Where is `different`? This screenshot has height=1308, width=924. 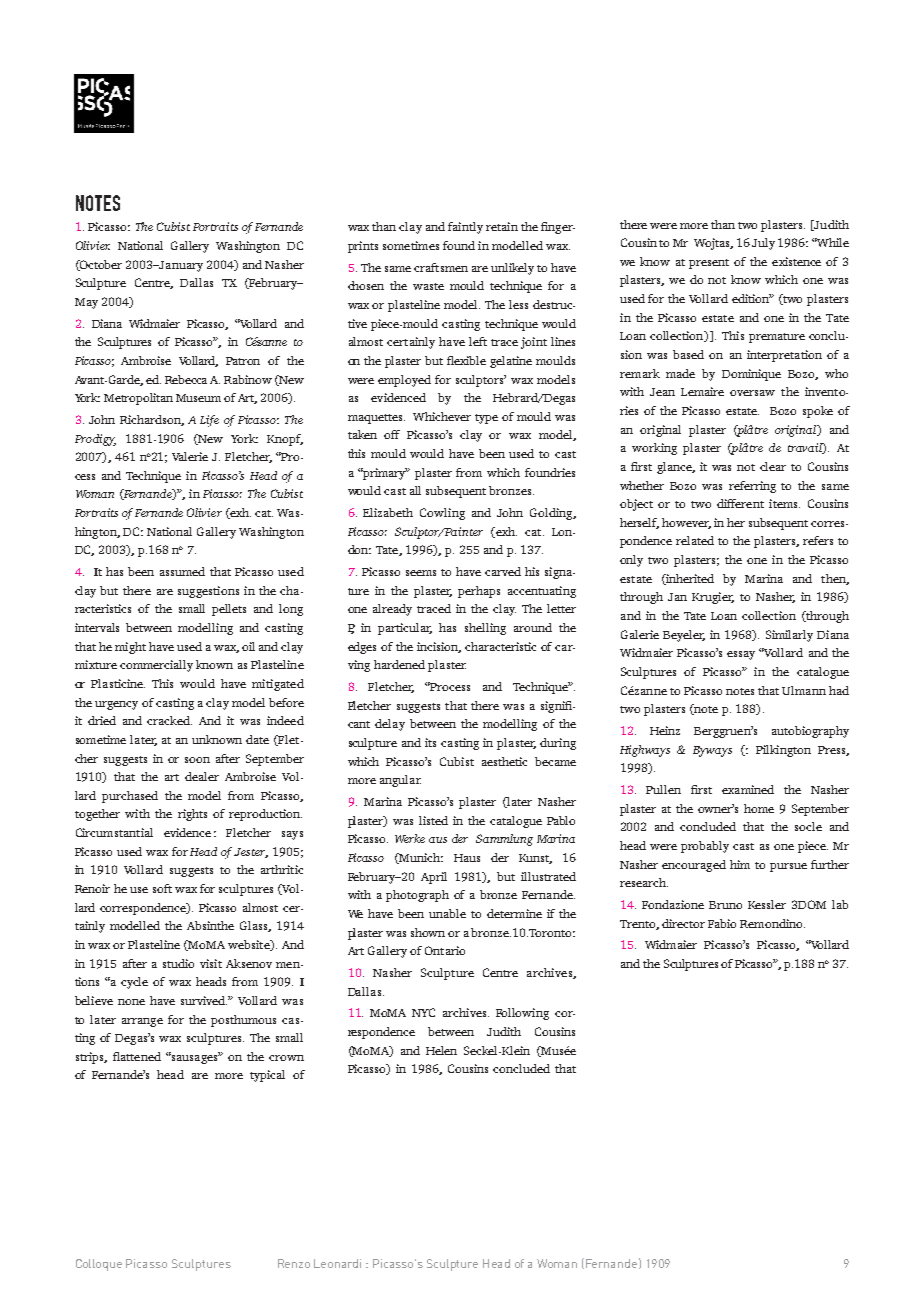
different is located at coordinates (740, 503).
